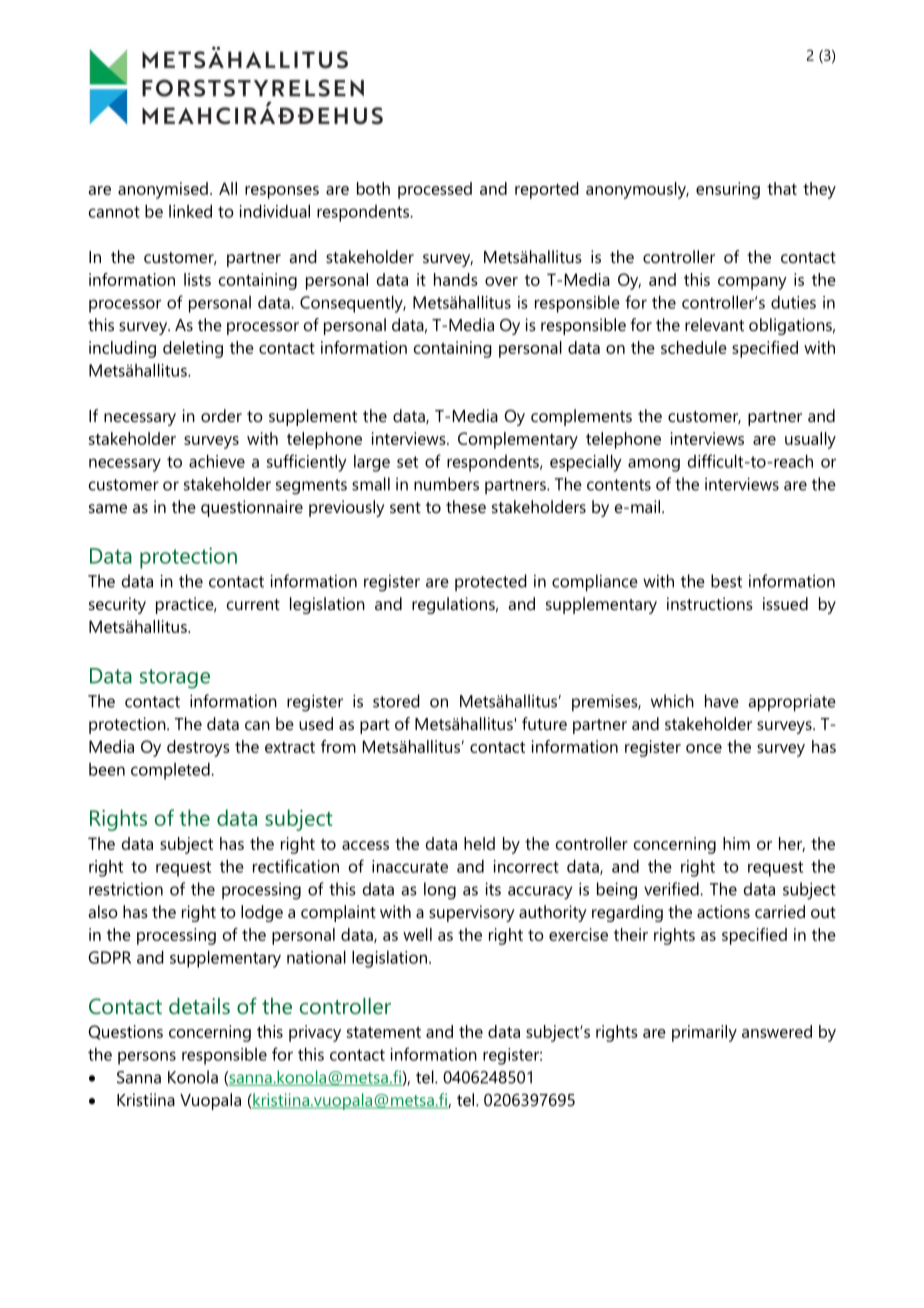 The width and height of the page is (924, 1308). What do you see at coordinates (728, 190) in the page?
I see `ensuring` at bounding box center [728, 190].
